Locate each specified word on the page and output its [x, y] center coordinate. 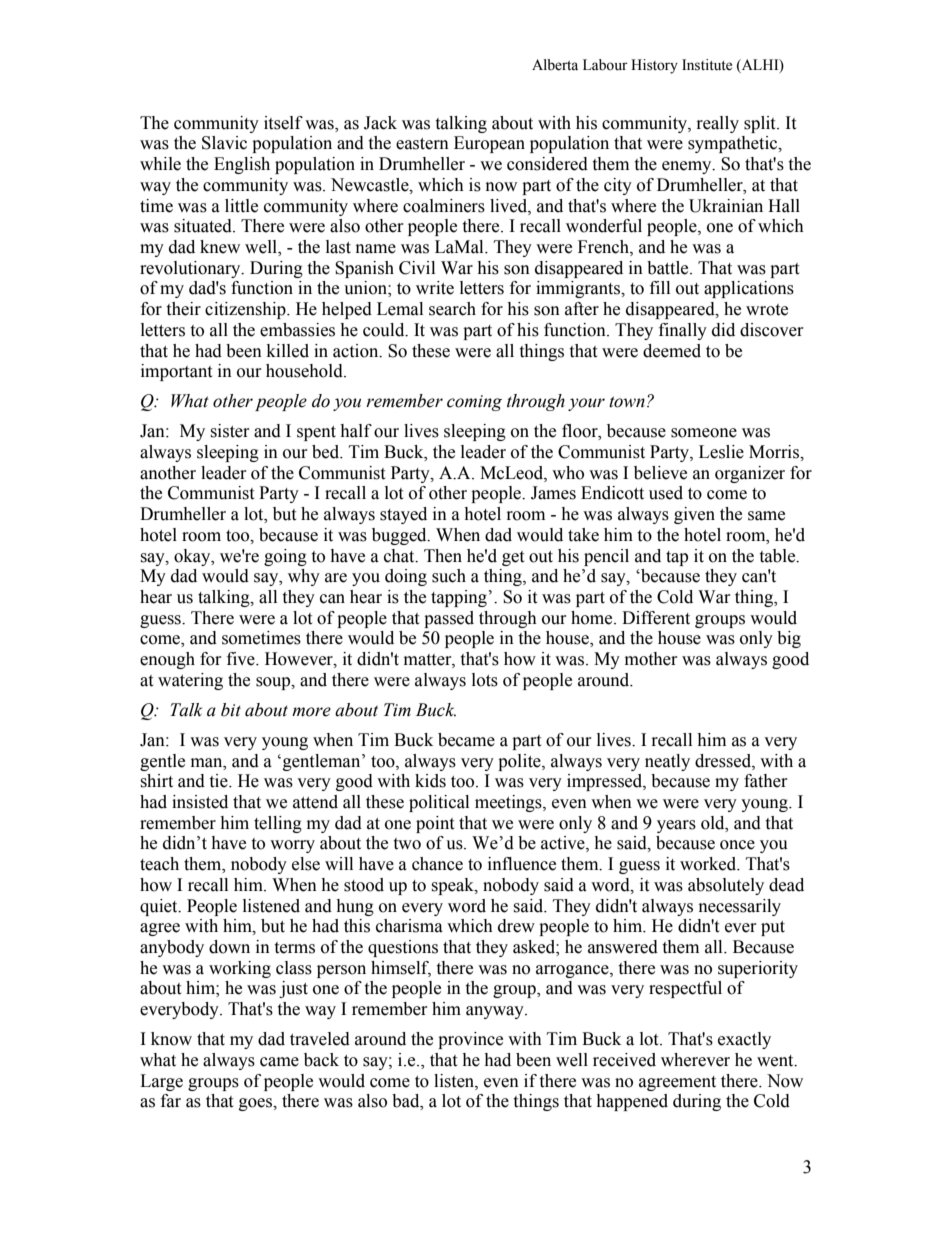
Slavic [224, 143]
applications [749, 289]
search [452, 309]
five [242, 659]
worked [709, 864]
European [489, 144]
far [171, 1101]
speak [453, 886]
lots [485, 680]
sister [230, 431]
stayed [403, 515]
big [789, 639]
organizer [750, 474]
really [718, 124]
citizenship [246, 310]
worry [292, 846]
